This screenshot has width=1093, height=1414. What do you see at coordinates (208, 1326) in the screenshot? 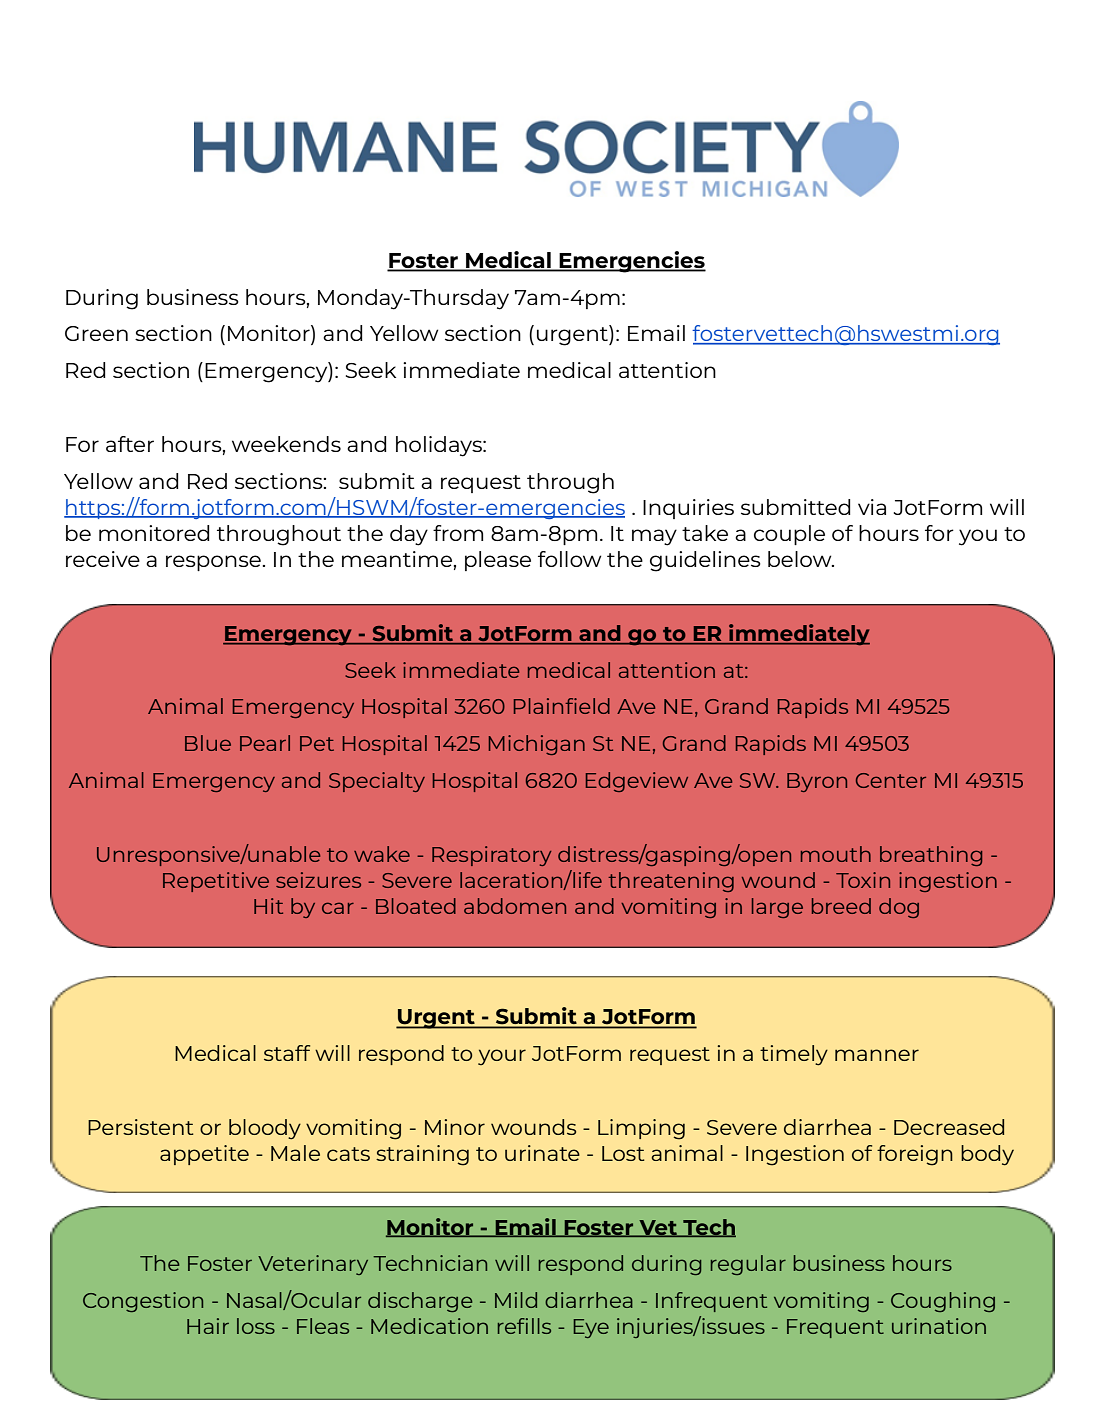
I see `Hair` at bounding box center [208, 1326].
